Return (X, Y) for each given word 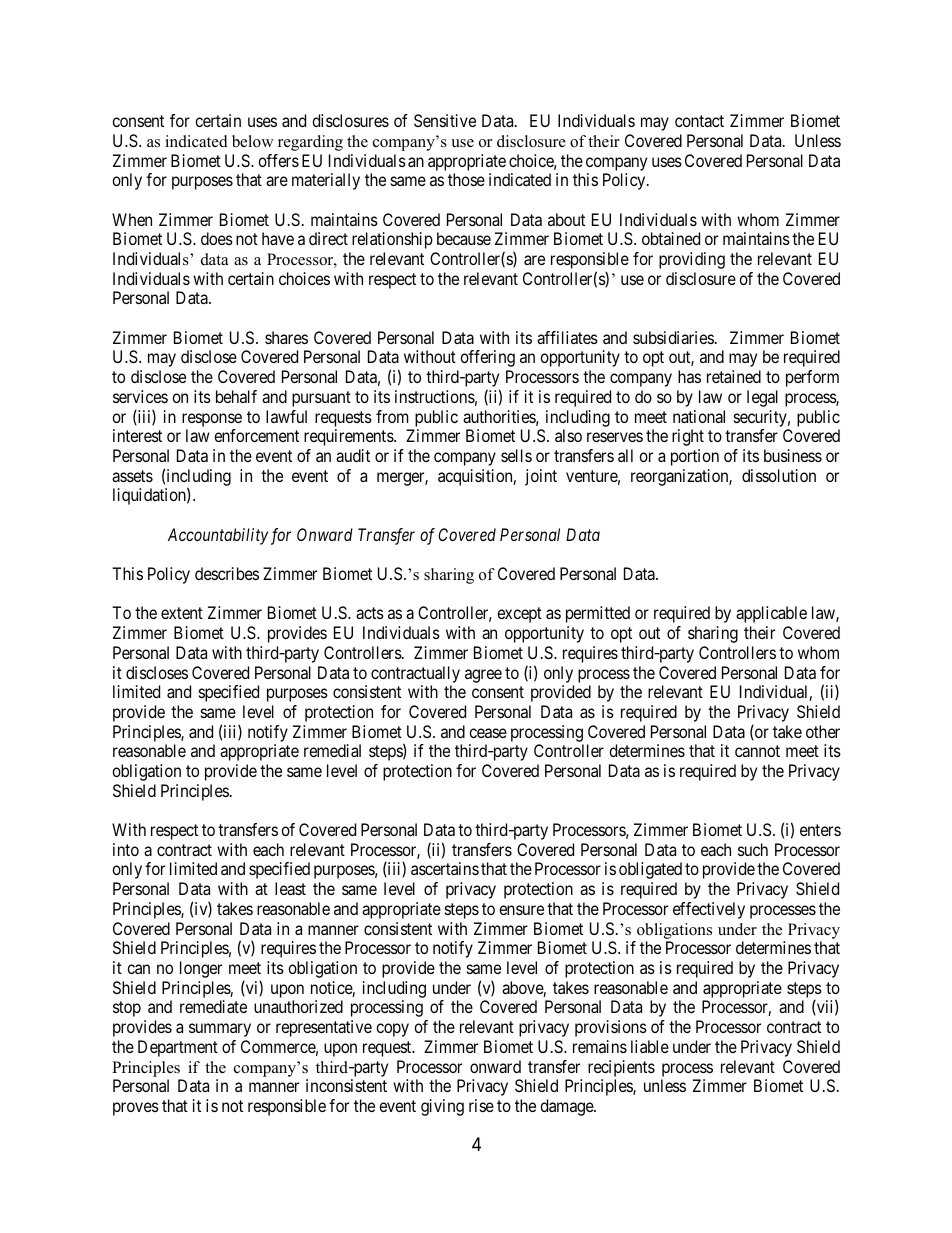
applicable (771, 614)
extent (182, 613)
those (466, 179)
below (253, 141)
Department (178, 1048)
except (519, 615)
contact (699, 121)
